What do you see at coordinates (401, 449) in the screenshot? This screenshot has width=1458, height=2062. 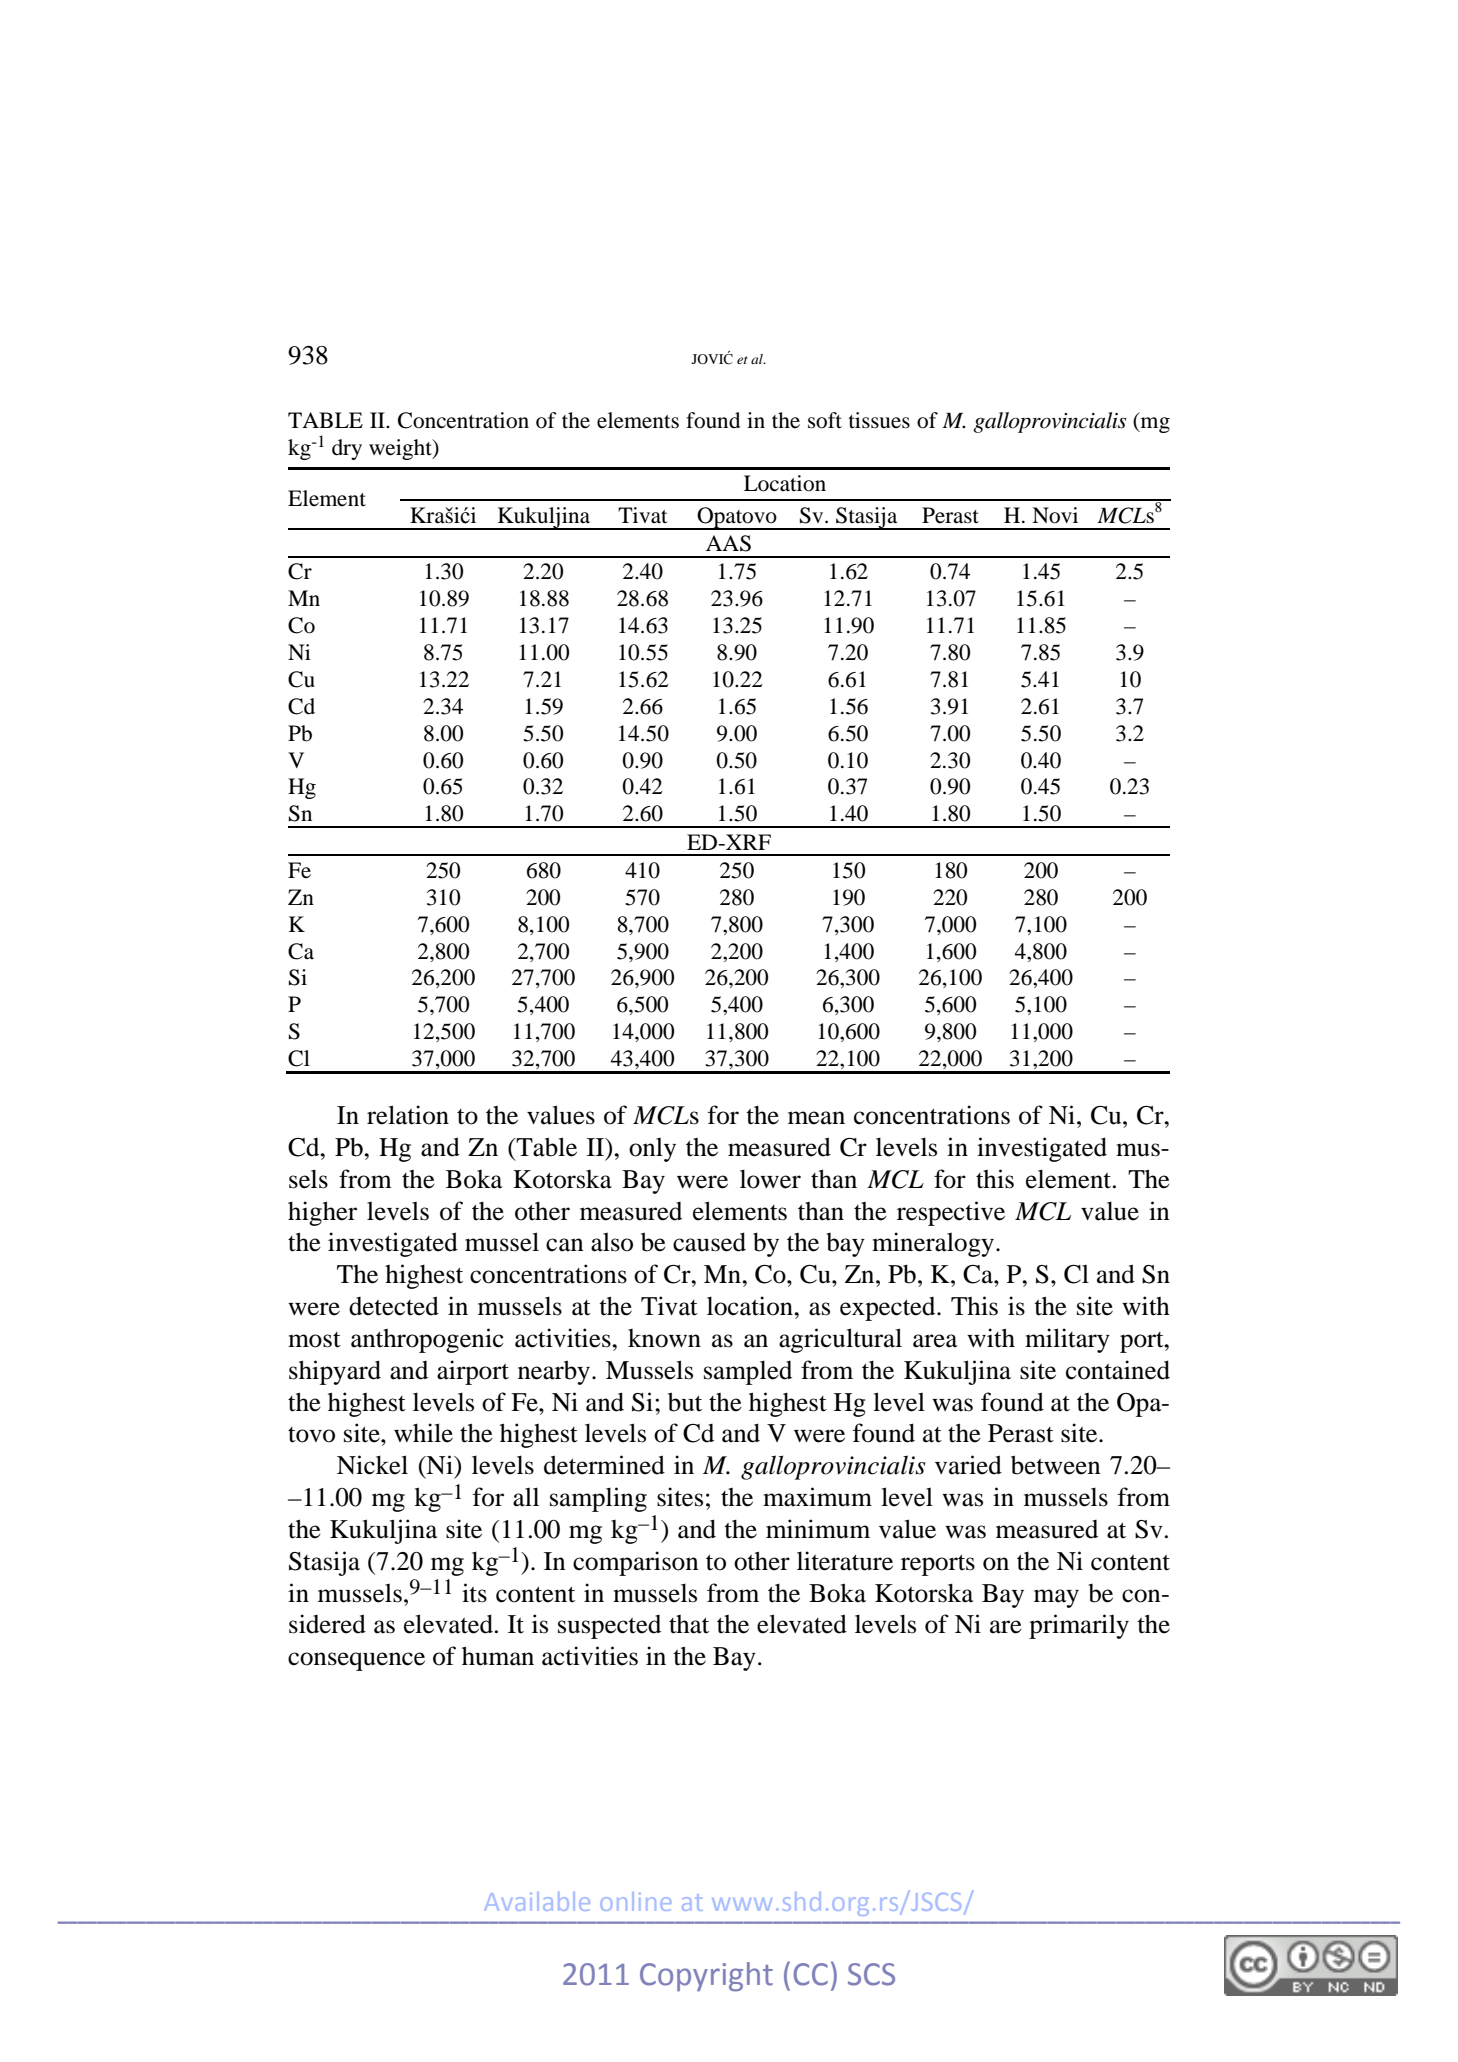 I see `weight` at bounding box center [401, 449].
